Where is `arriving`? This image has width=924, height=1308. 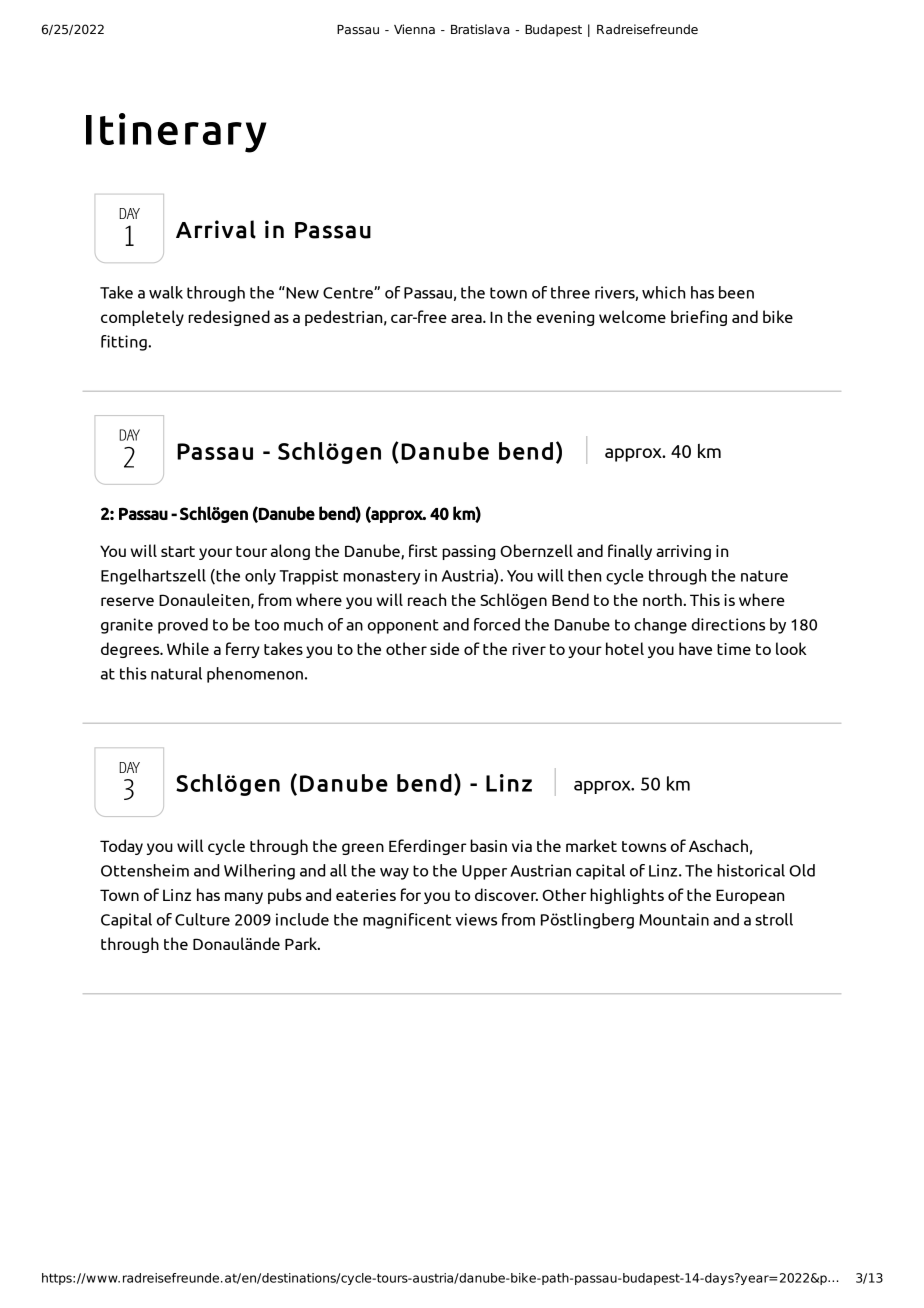 arriving is located at coordinates (683, 552).
